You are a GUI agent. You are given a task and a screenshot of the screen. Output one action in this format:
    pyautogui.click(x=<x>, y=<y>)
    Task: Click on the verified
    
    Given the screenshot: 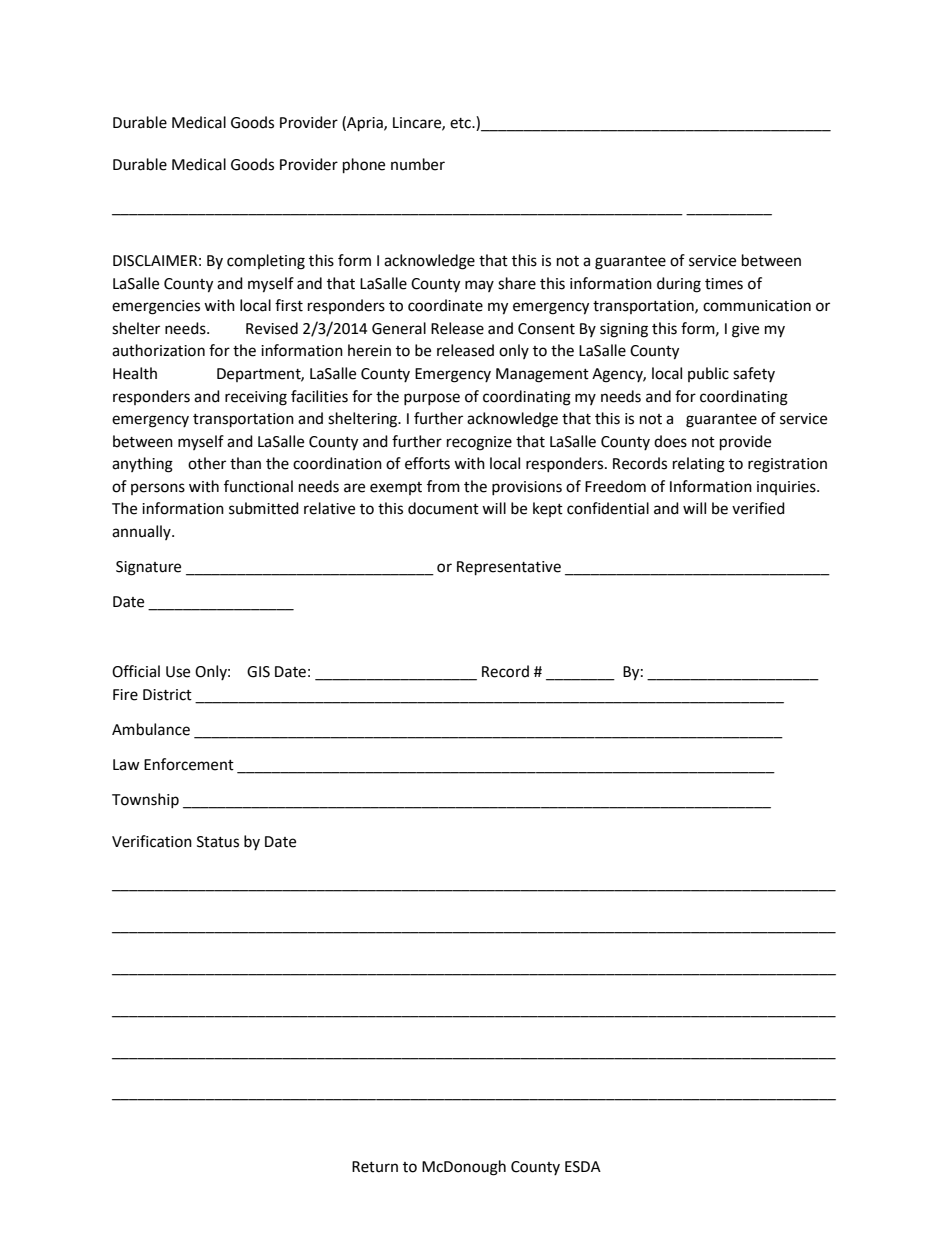 What is the action you would take?
    pyautogui.click(x=758, y=508)
